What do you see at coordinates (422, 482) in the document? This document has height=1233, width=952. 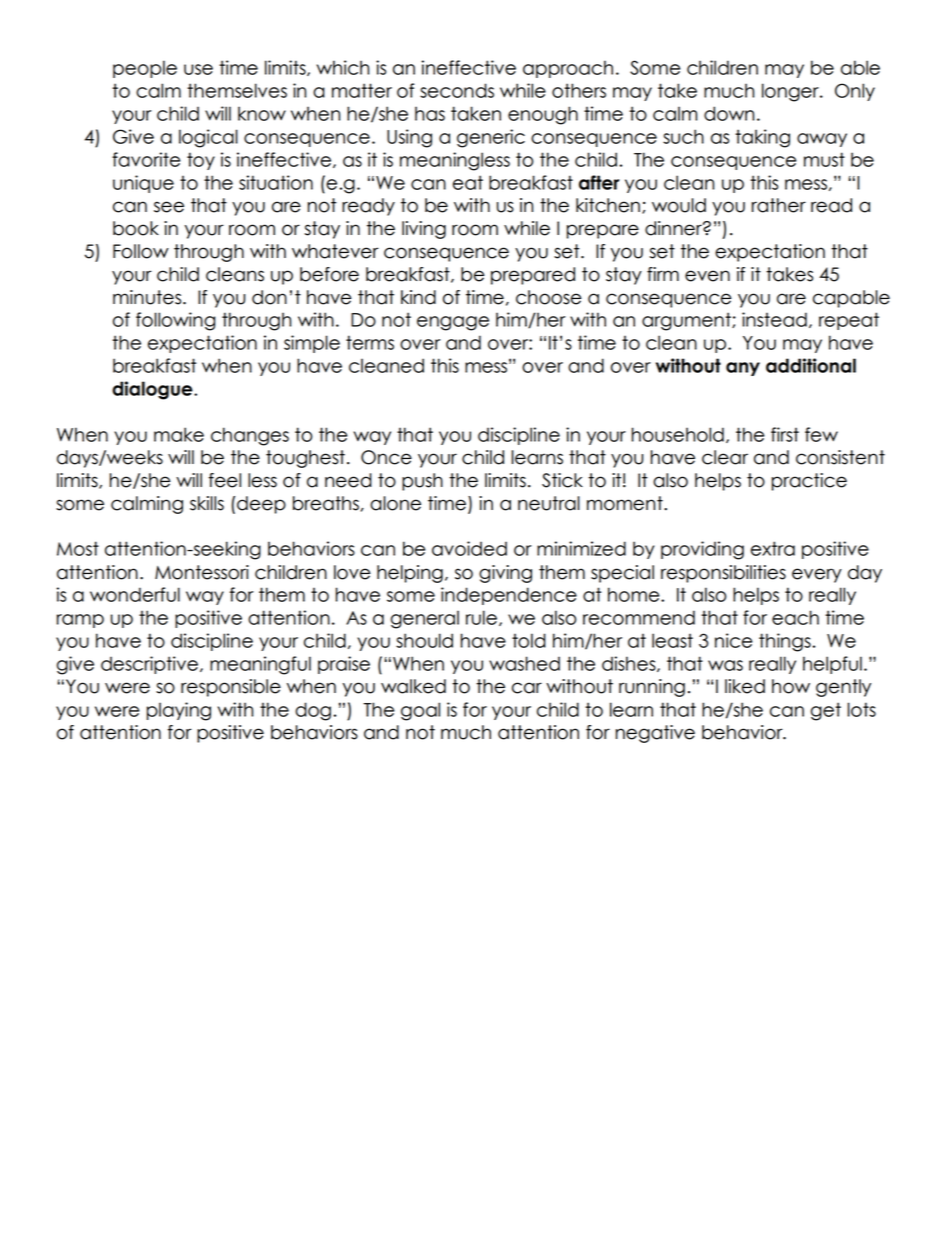 I see `push` at bounding box center [422, 482].
